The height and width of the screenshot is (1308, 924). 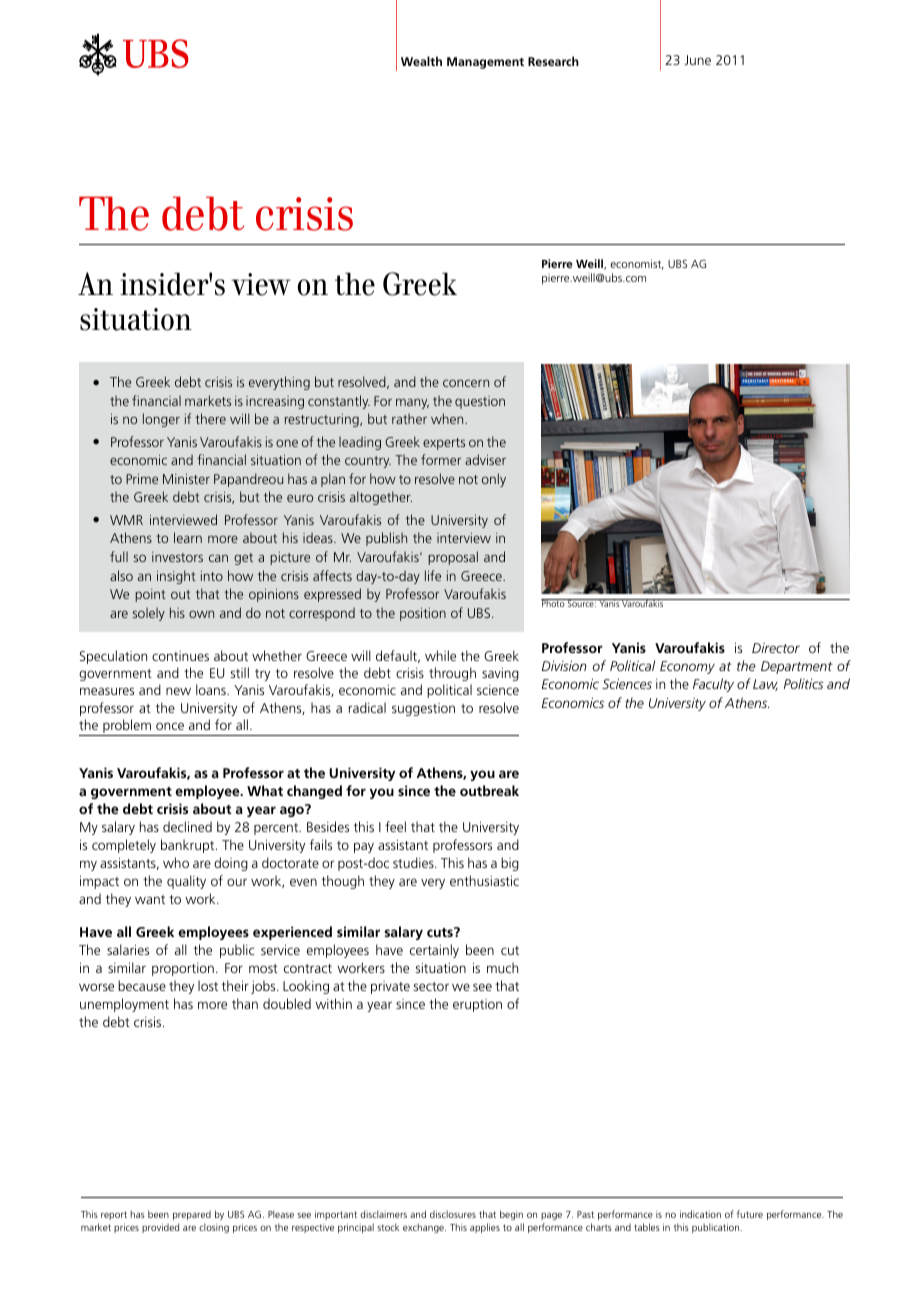 What do you see at coordinates (637, 264) in the screenshot?
I see `economist` at bounding box center [637, 264].
